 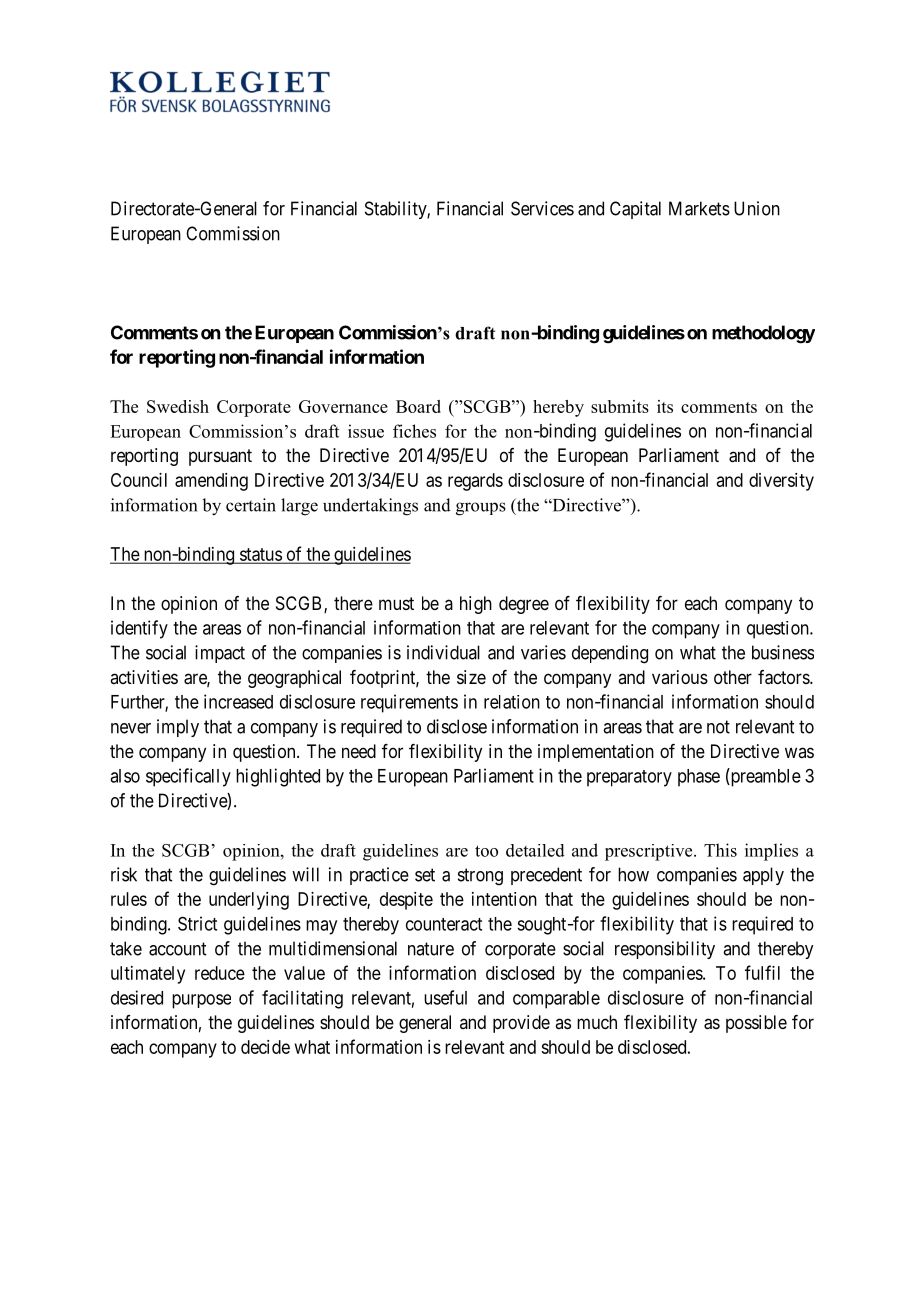 What do you see at coordinates (699, 208) in the screenshot?
I see `Markets` at bounding box center [699, 208].
